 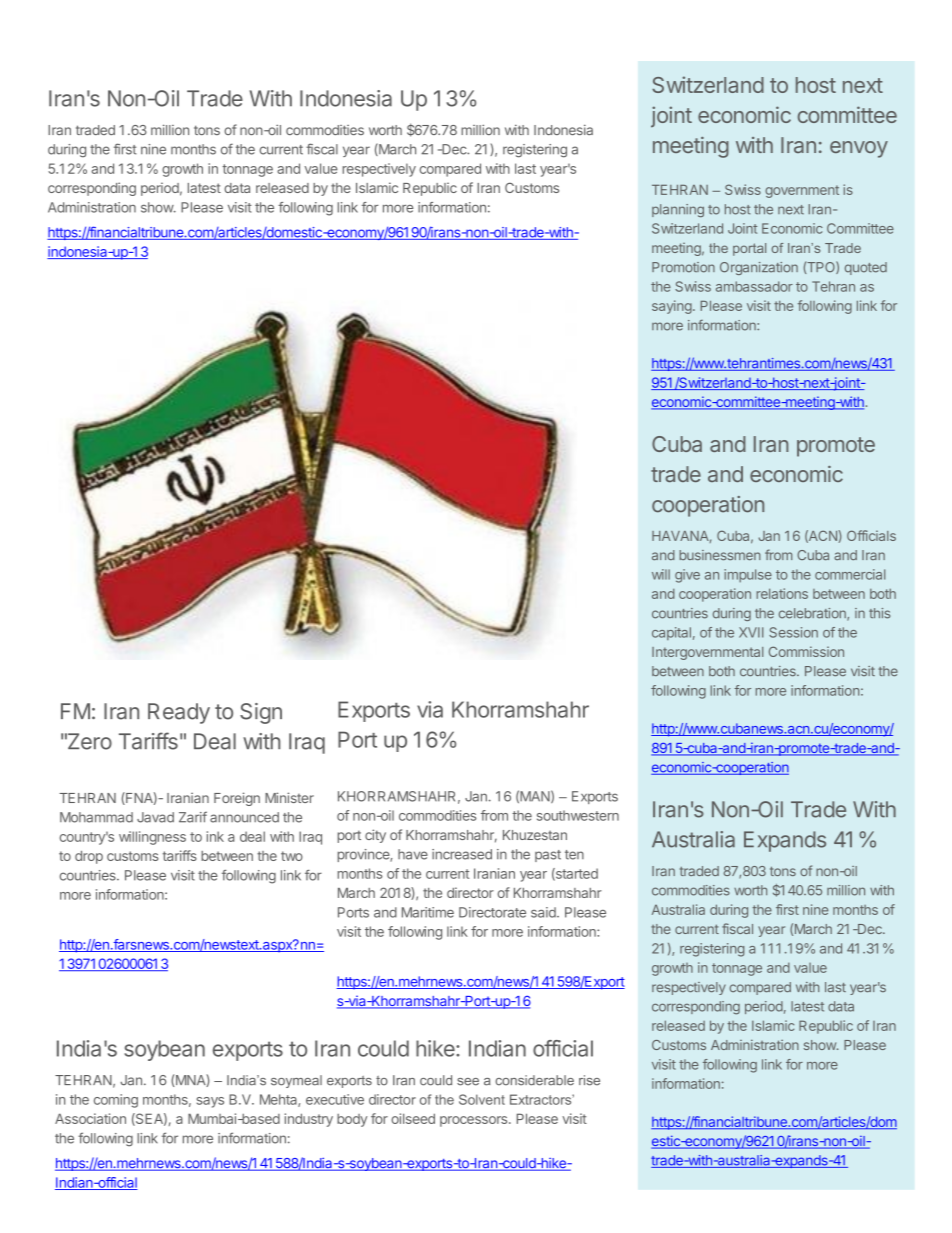 I want to click on rise, so click(x=589, y=1080).
